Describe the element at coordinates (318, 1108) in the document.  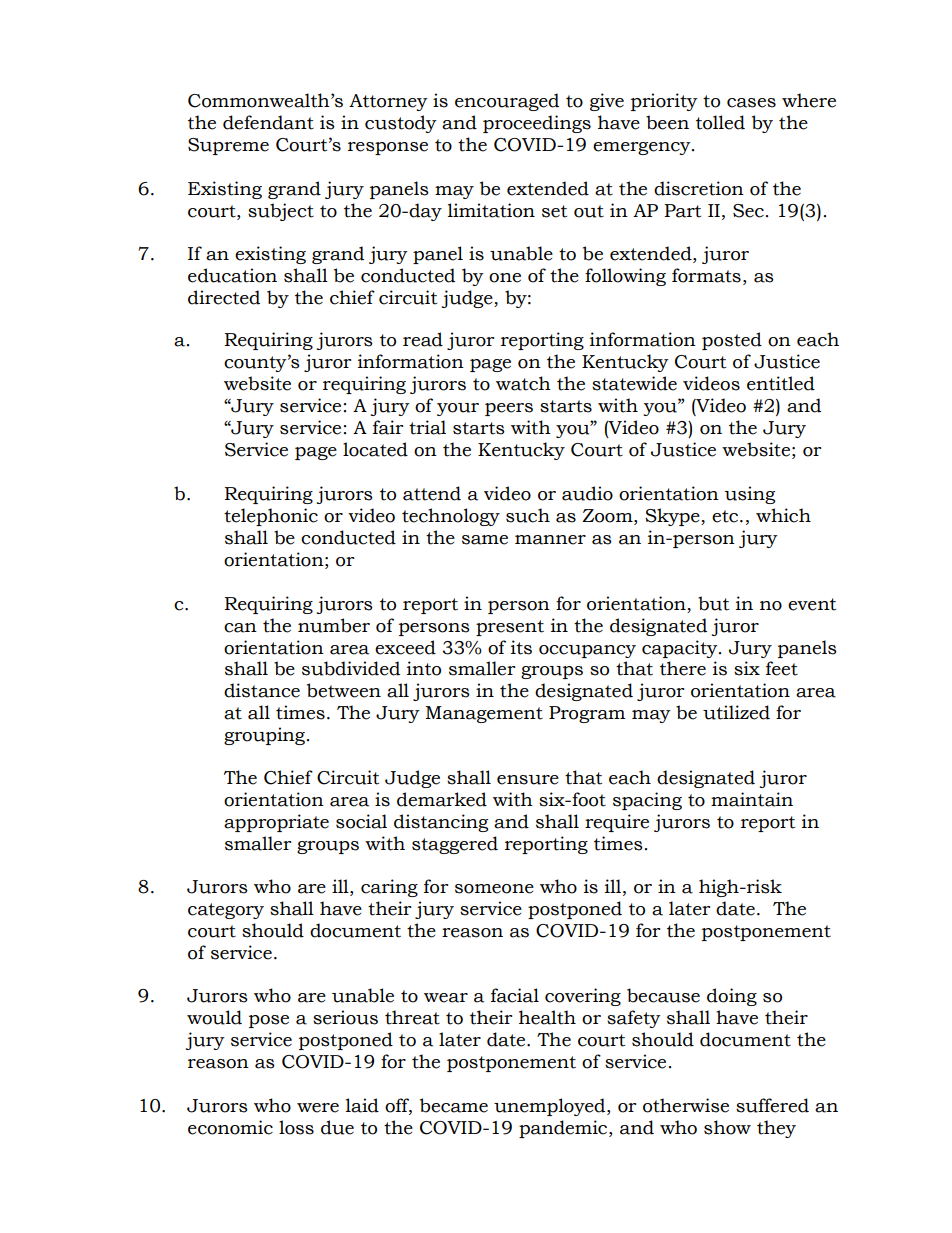
I see `were` at that location.
